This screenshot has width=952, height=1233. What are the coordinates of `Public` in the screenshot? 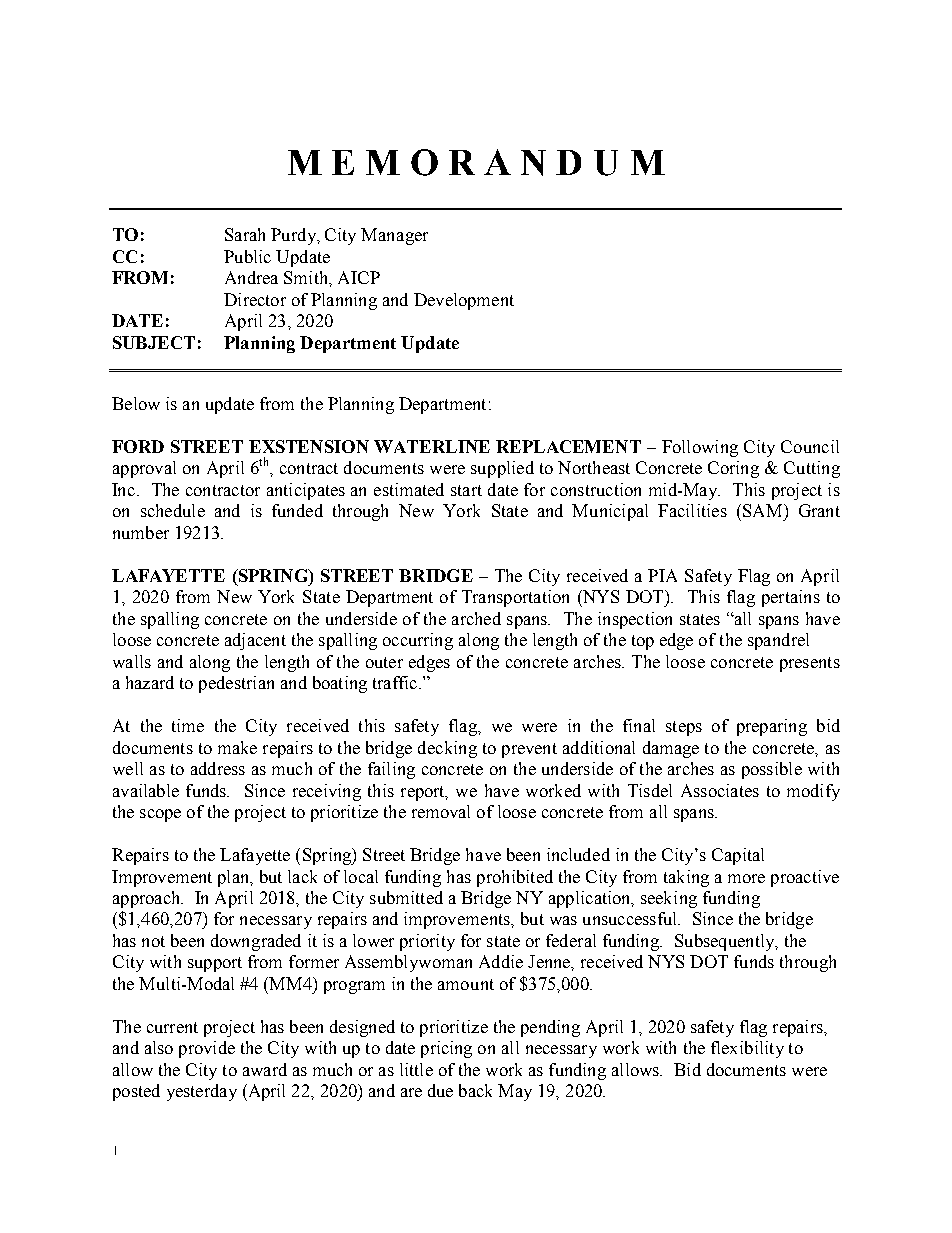 It's located at (247, 256).
